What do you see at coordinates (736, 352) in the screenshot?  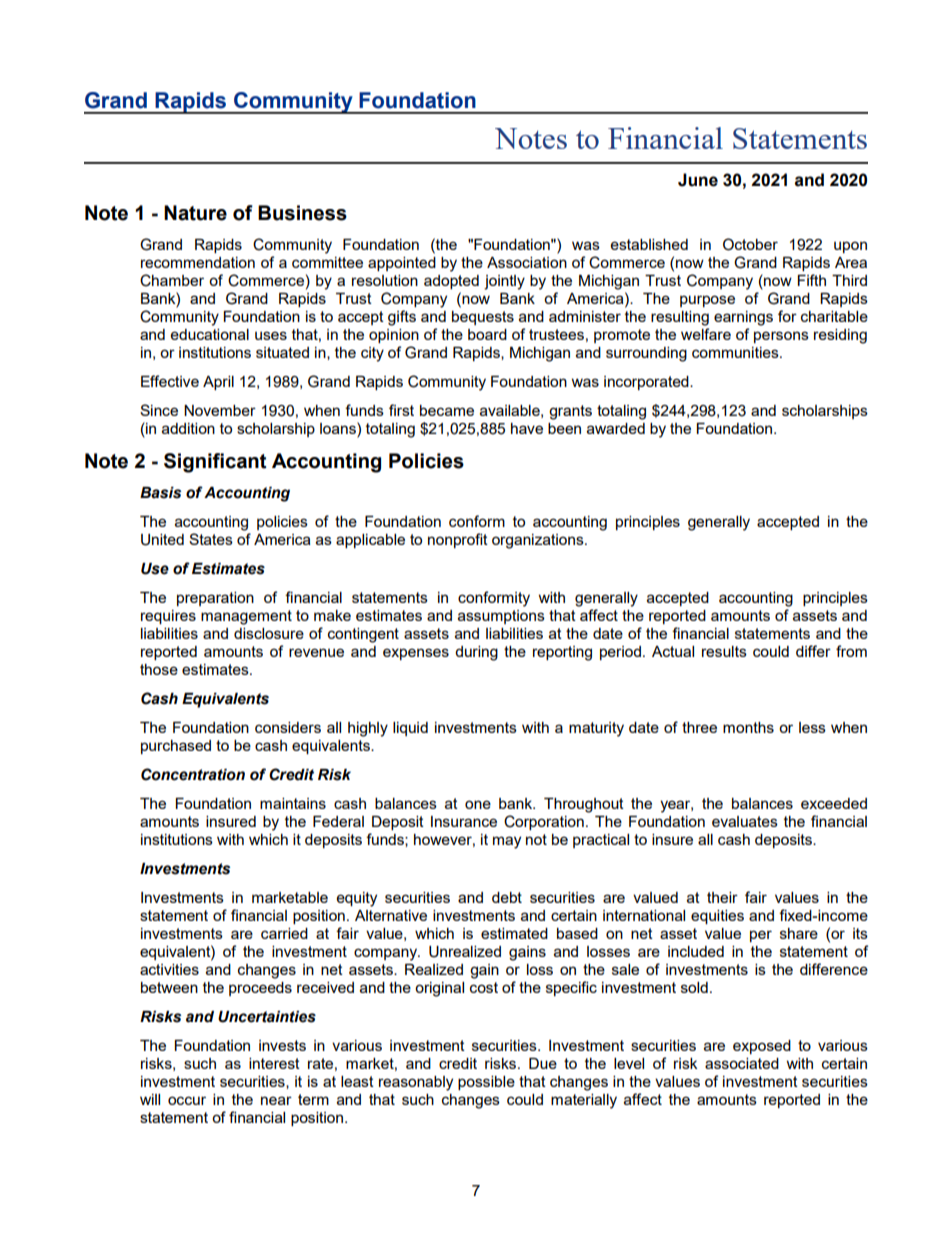 I see `communities` at bounding box center [736, 352].
